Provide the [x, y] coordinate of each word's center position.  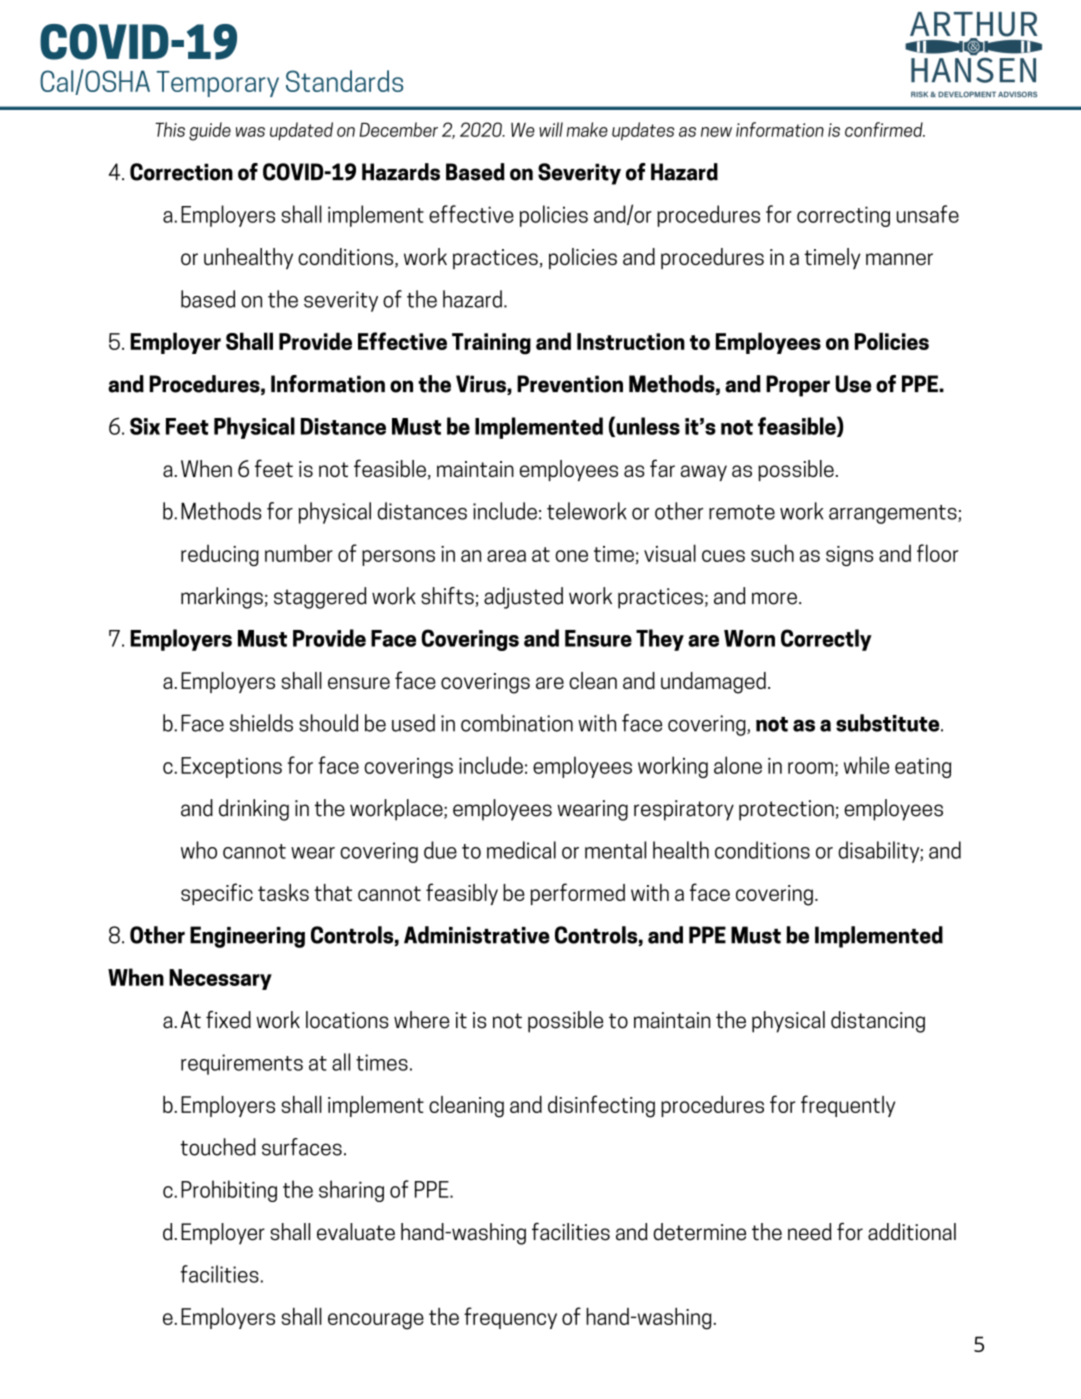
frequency [510, 1318]
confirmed [885, 129]
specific [217, 894]
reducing [220, 555]
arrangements [894, 514]
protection [786, 810]
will [551, 129]
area [506, 556]
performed [578, 894]
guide [210, 131]
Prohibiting [229, 1191]
